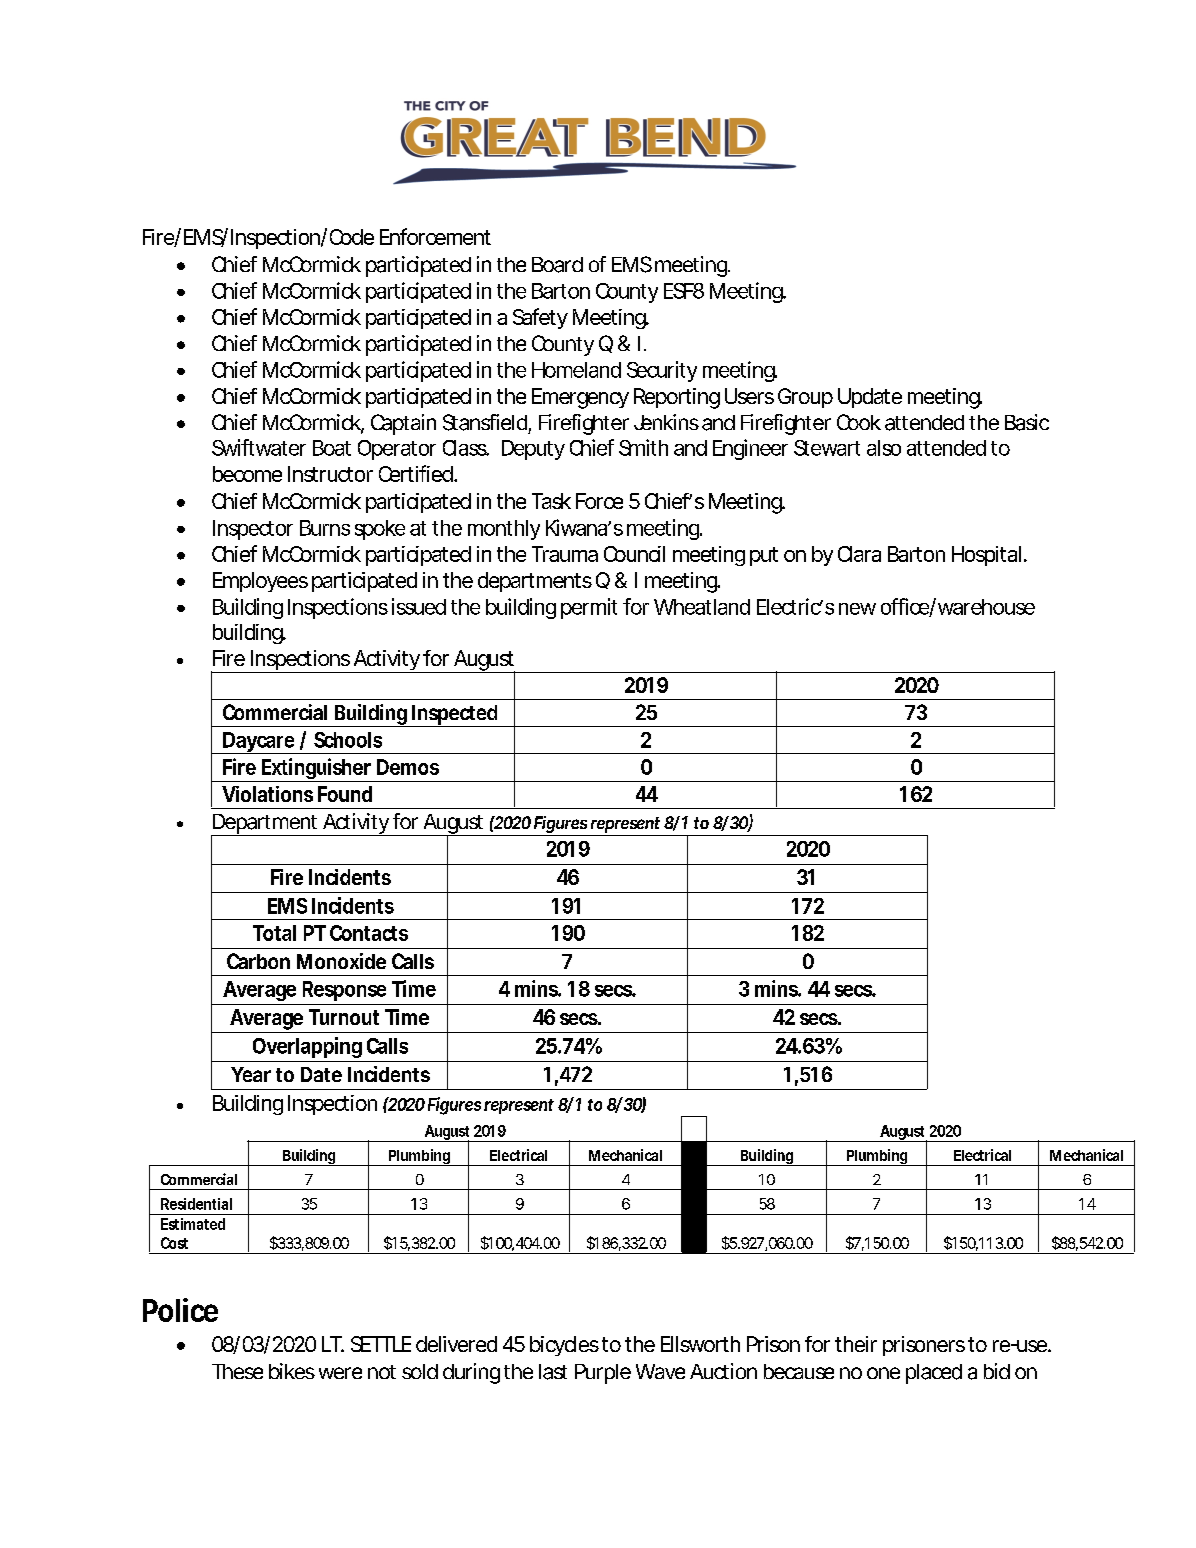 The height and width of the screenshot is (1548, 1196). Describe the element at coordinates (344, 1017) in the screenshot. I see `Turnout` at that location.
